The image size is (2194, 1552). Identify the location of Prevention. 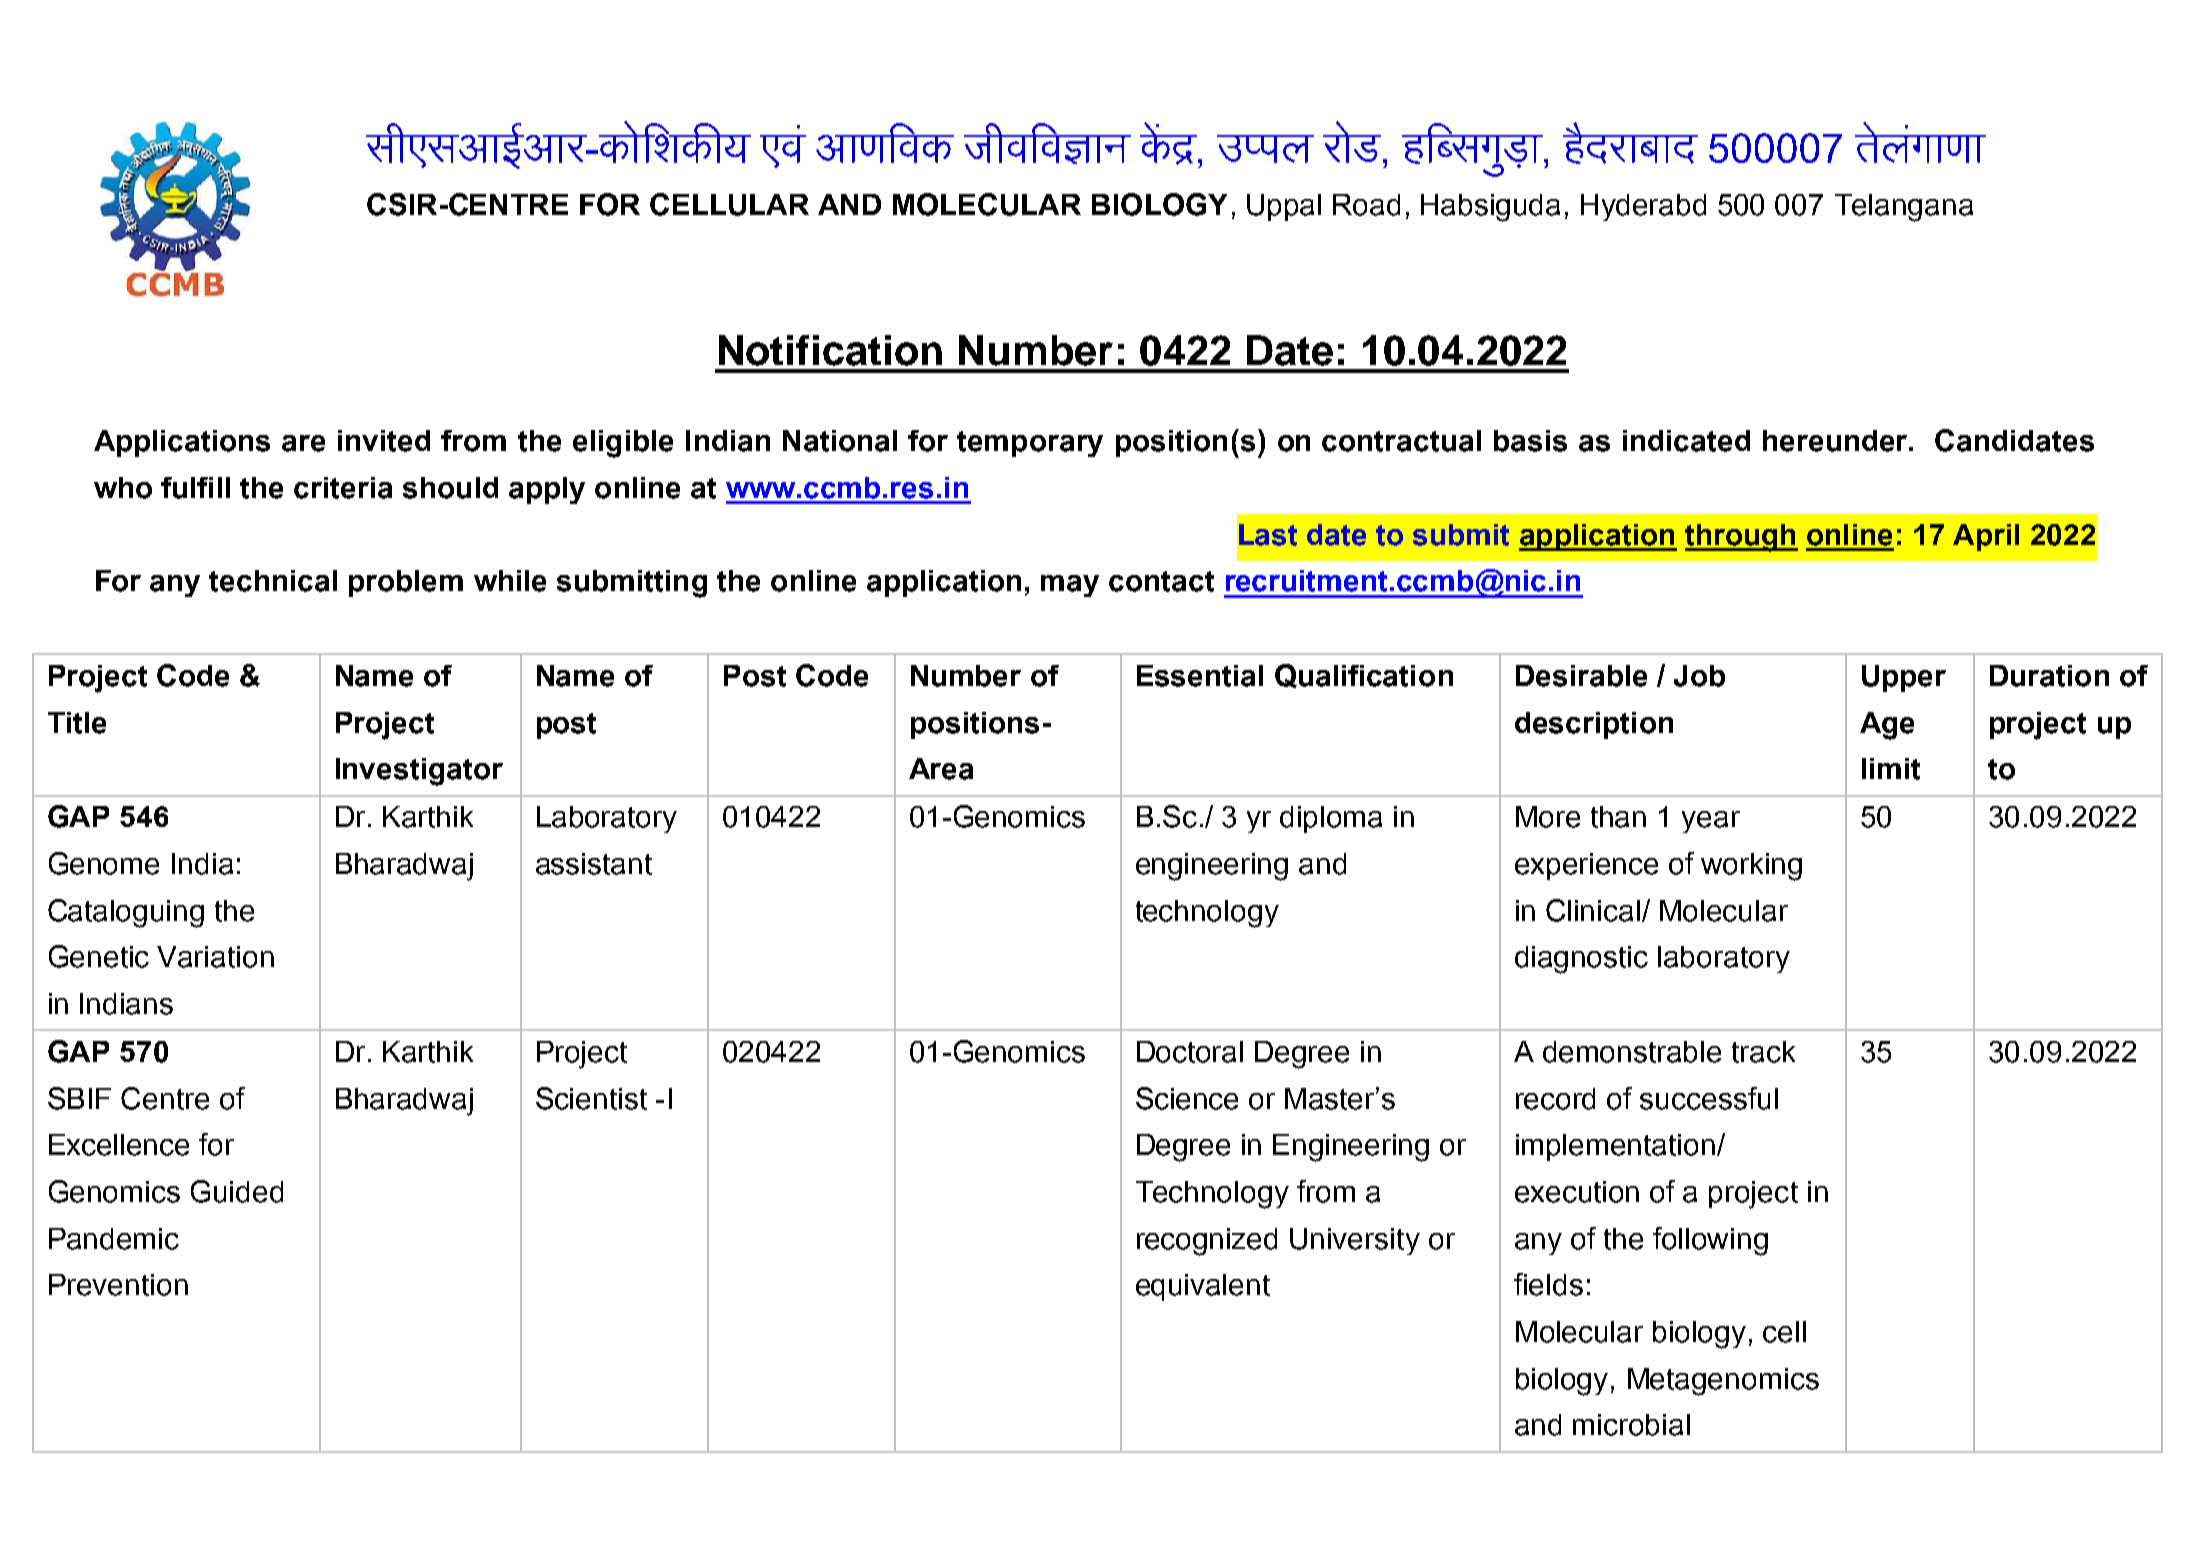
(118, 1285).
